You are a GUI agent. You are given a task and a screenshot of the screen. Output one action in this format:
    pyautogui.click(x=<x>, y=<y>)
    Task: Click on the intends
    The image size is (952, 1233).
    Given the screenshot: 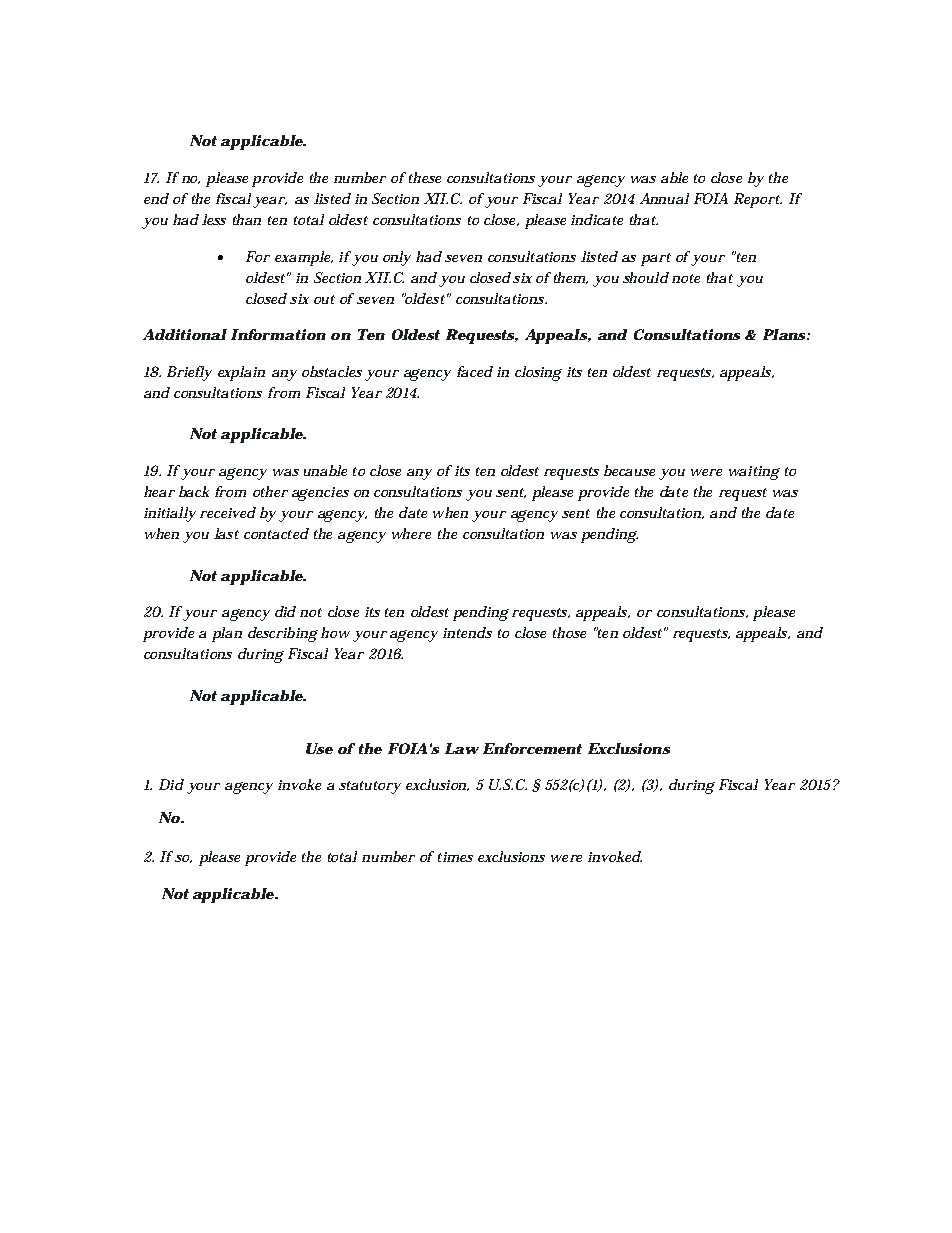 What is the action you would take?
    pyautogui.click(x=467, y=632)
